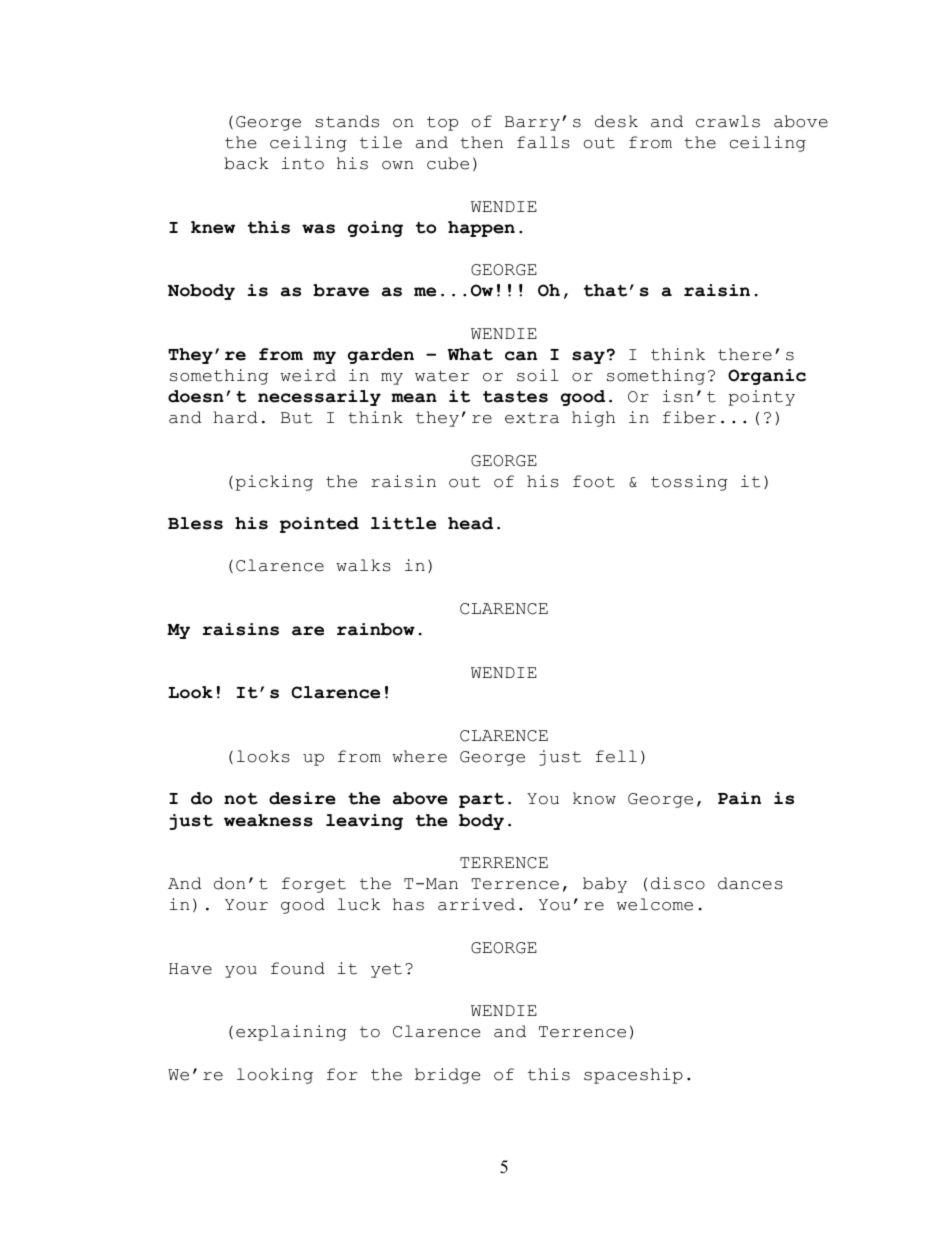 Image resolution: width=952 pixels, height=1233 pixels. Describe the element at coordinates (728, 121) in the screenshot. I see `crawls` at that location.
